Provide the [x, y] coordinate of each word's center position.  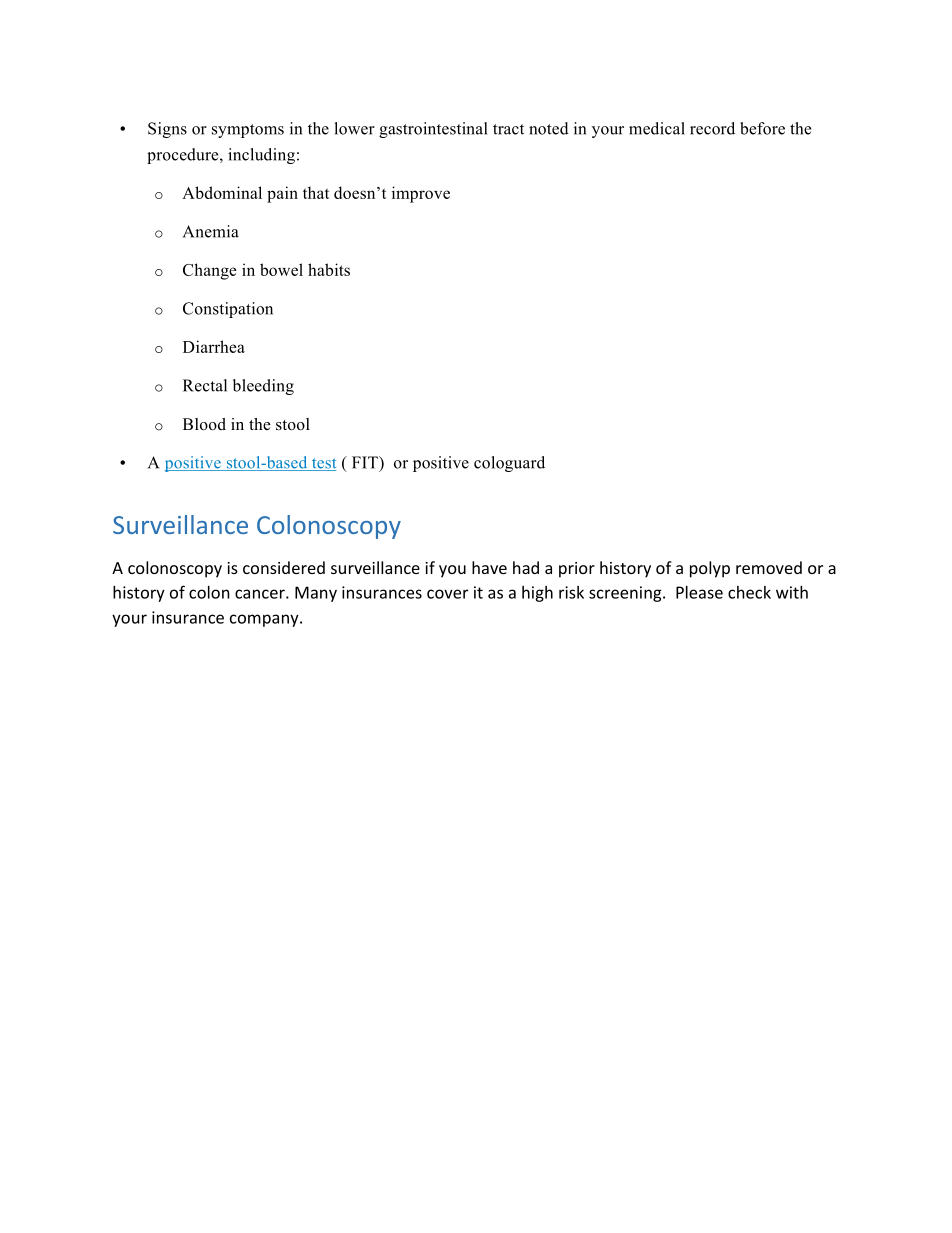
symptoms [248, 131]
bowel [281, 269]
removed [769, 567]
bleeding [263, 387]
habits [329, 269]
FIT [366, 462]
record [712, 128]
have [489, 567]
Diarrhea [214, 346]
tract [508, 129]
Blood [204, 424]
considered [284, 567]
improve [421, 194]
